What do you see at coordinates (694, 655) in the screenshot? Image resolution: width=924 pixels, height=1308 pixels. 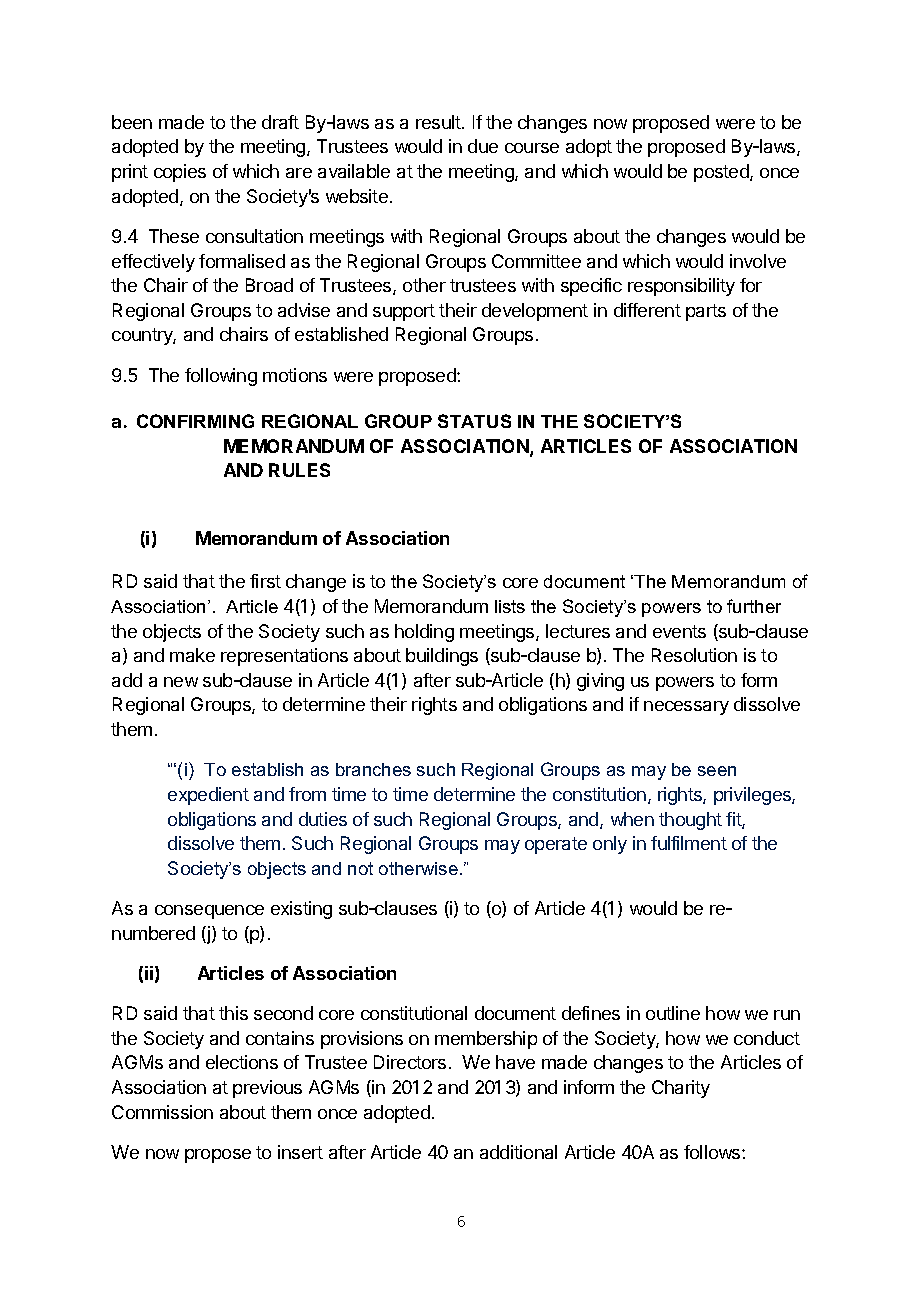 I see `Resolution` at bounding box center [694, 655].
